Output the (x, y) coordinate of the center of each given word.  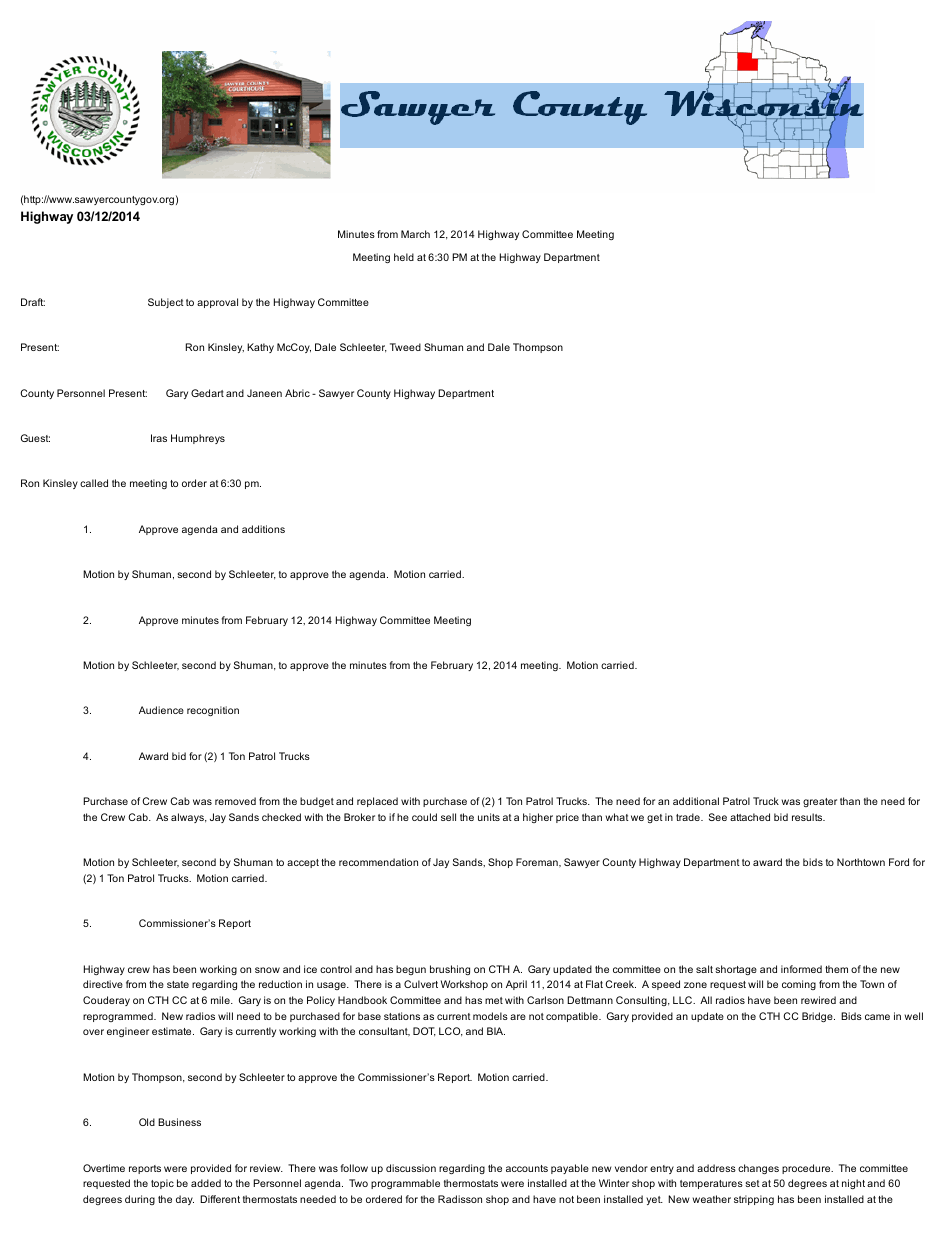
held (404, 257)
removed (235, 801)
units (489, 817)
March (415, 234)
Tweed (405, 347)
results (808, 817)
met (494, 1000)
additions (263, 529)
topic (162, 1184)
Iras (159, 438)
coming (799, 985)
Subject (166, 303)
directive (103, 984)
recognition (213, 711)
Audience (161, 710)
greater (820, 802)
